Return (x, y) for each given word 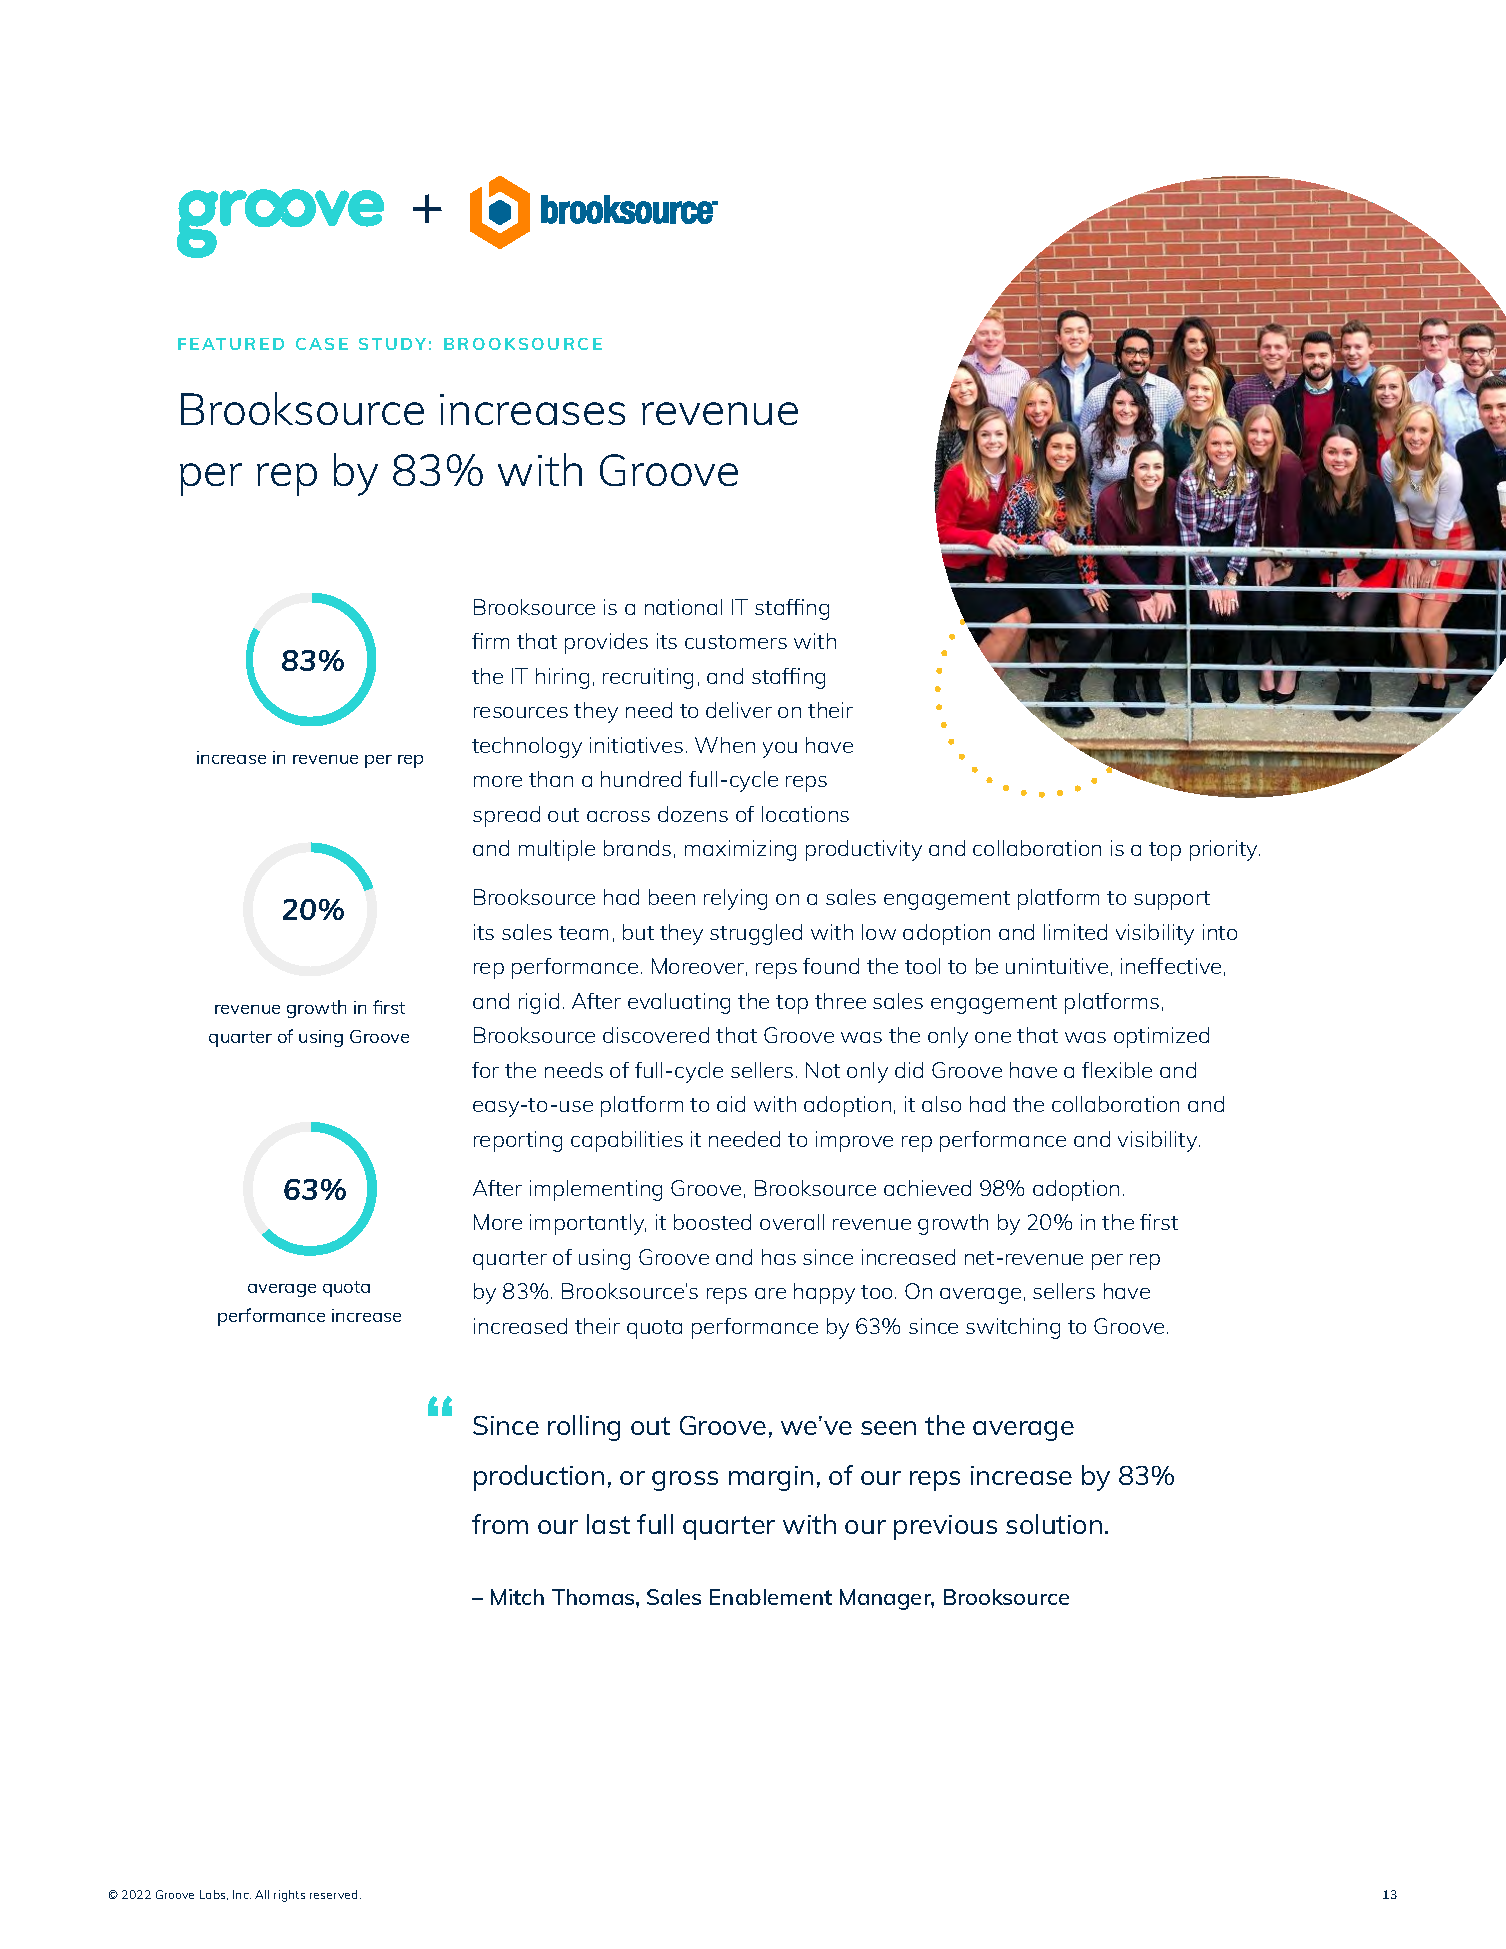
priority (1225, 850)
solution (1054, 1524)
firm (490, 641)
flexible (1117, 1070)
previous (945, 1527)
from (500, 1524)
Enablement (771, 1597)
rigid (539, 1003)
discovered (656, 1035)
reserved (333, 1894)
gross (685, 1481)
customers (736, 642)
